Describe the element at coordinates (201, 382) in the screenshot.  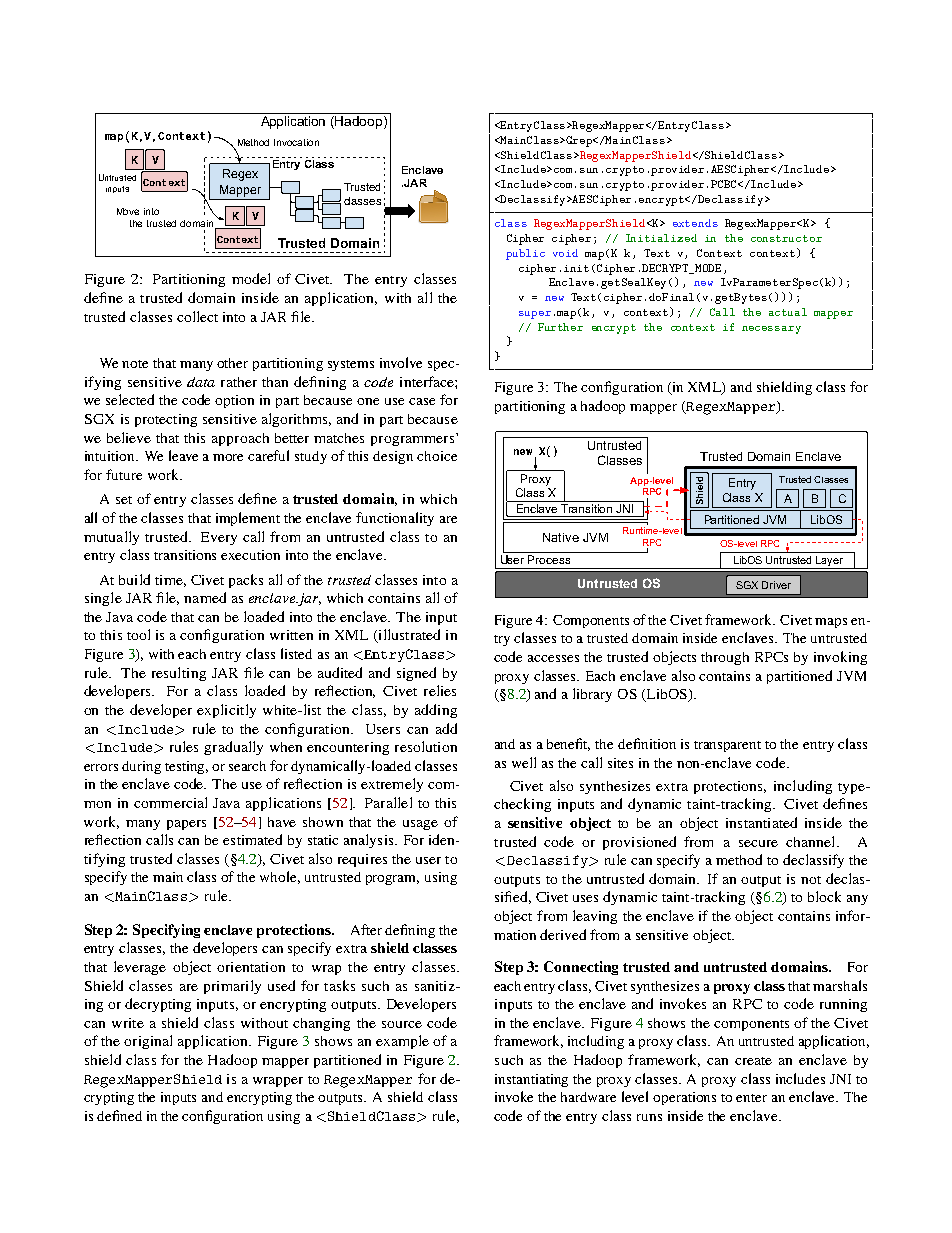
I see `data` at that location.
